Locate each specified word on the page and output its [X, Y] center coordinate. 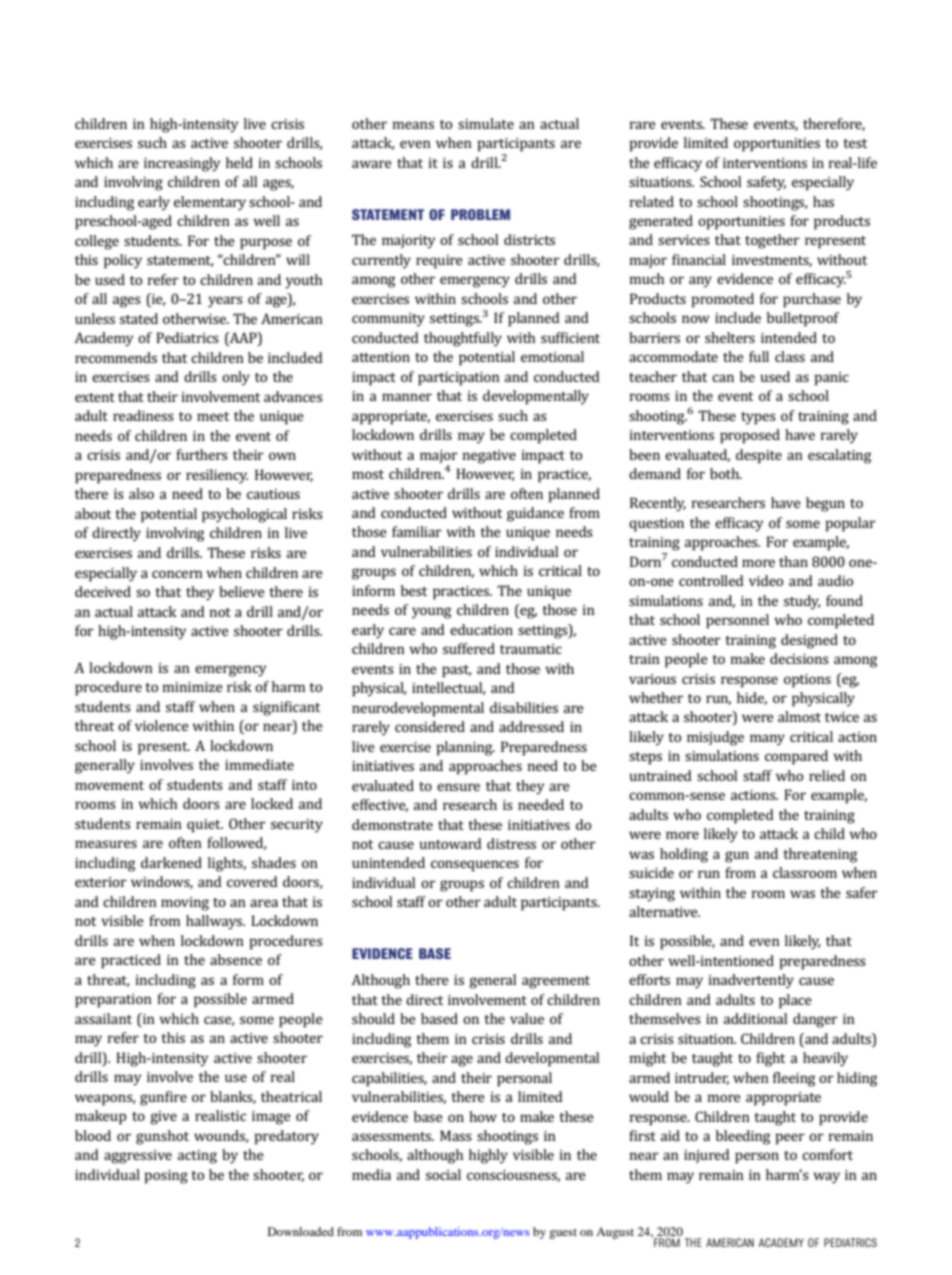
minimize [193, 687]
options [807, 681]
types [758, 418]
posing [166, 1177]
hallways [215, 922]
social [443, 1174]
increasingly [182, 164]
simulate [486, 123]
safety [766, 183]
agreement [556, 982]
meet [213, 416]
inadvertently [751, 981]
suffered [469, 648]
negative [489, 457]
